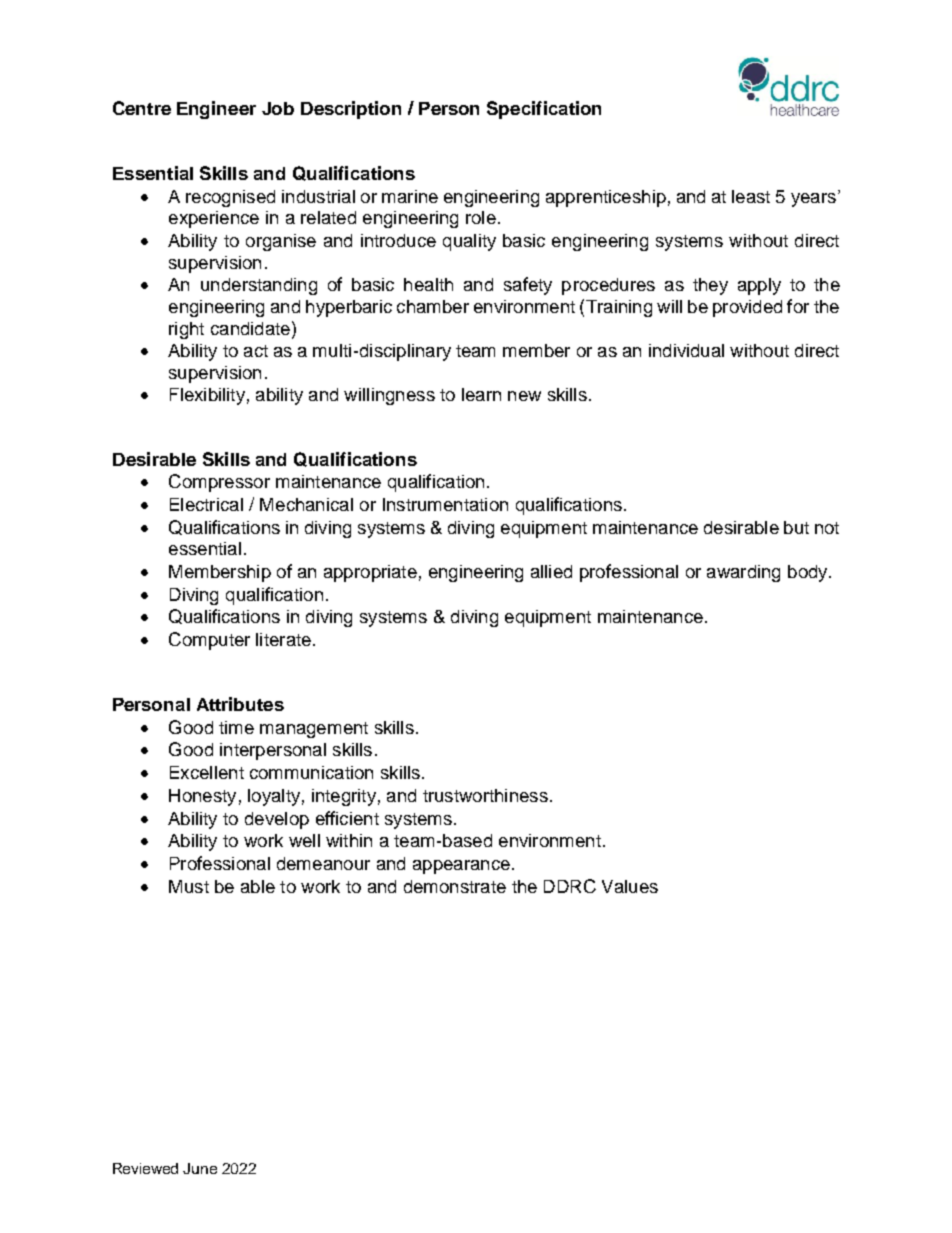  I want to click on least, so click(751, 196).
